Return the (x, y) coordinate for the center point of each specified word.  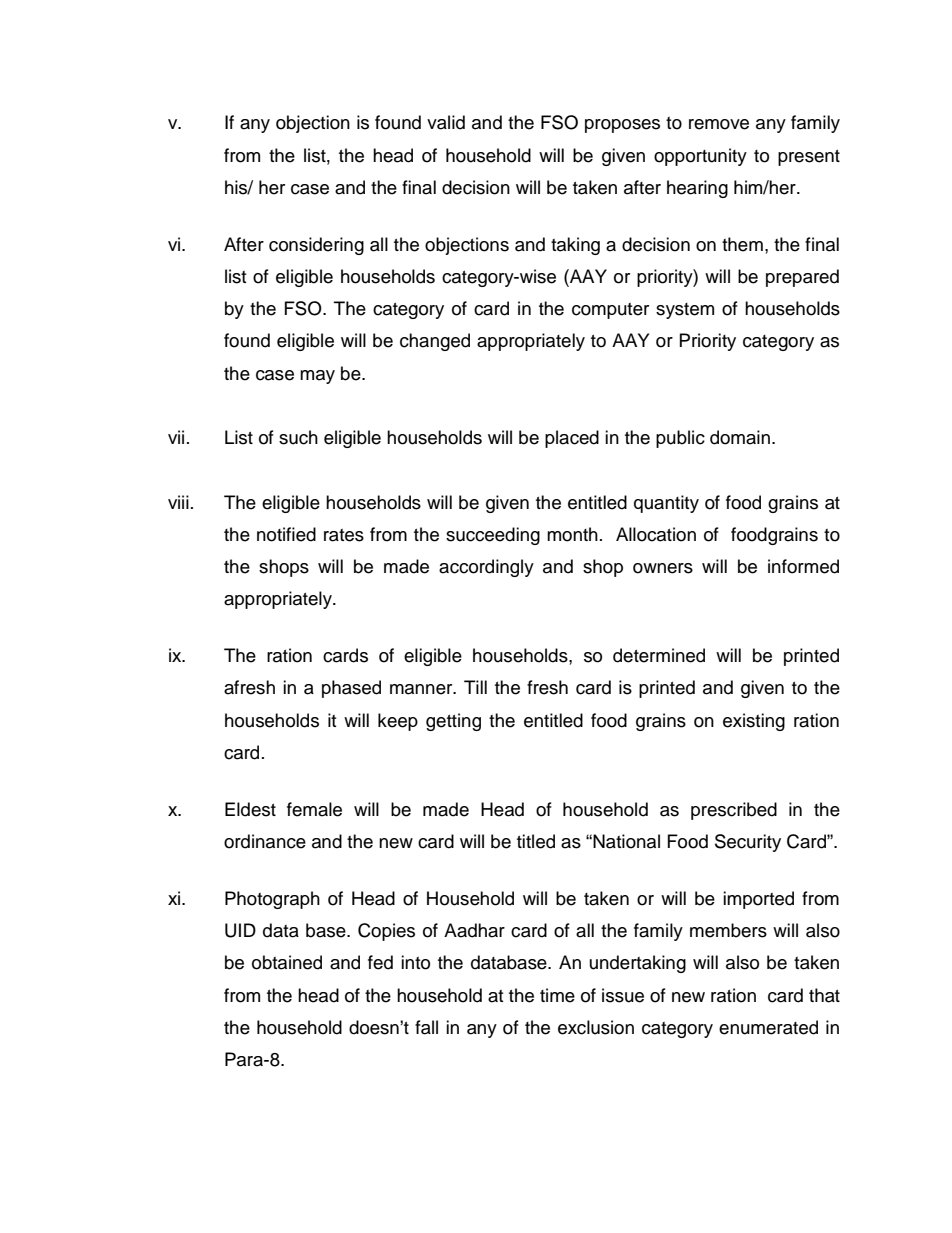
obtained (287, 962)
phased (351, 689)
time (557, 995)
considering (316, 246)
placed (572, 439)
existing (754, 722)
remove (719, 124)
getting (453, 722)
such (298, 437)
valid (446, 122)
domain (740, 437)
